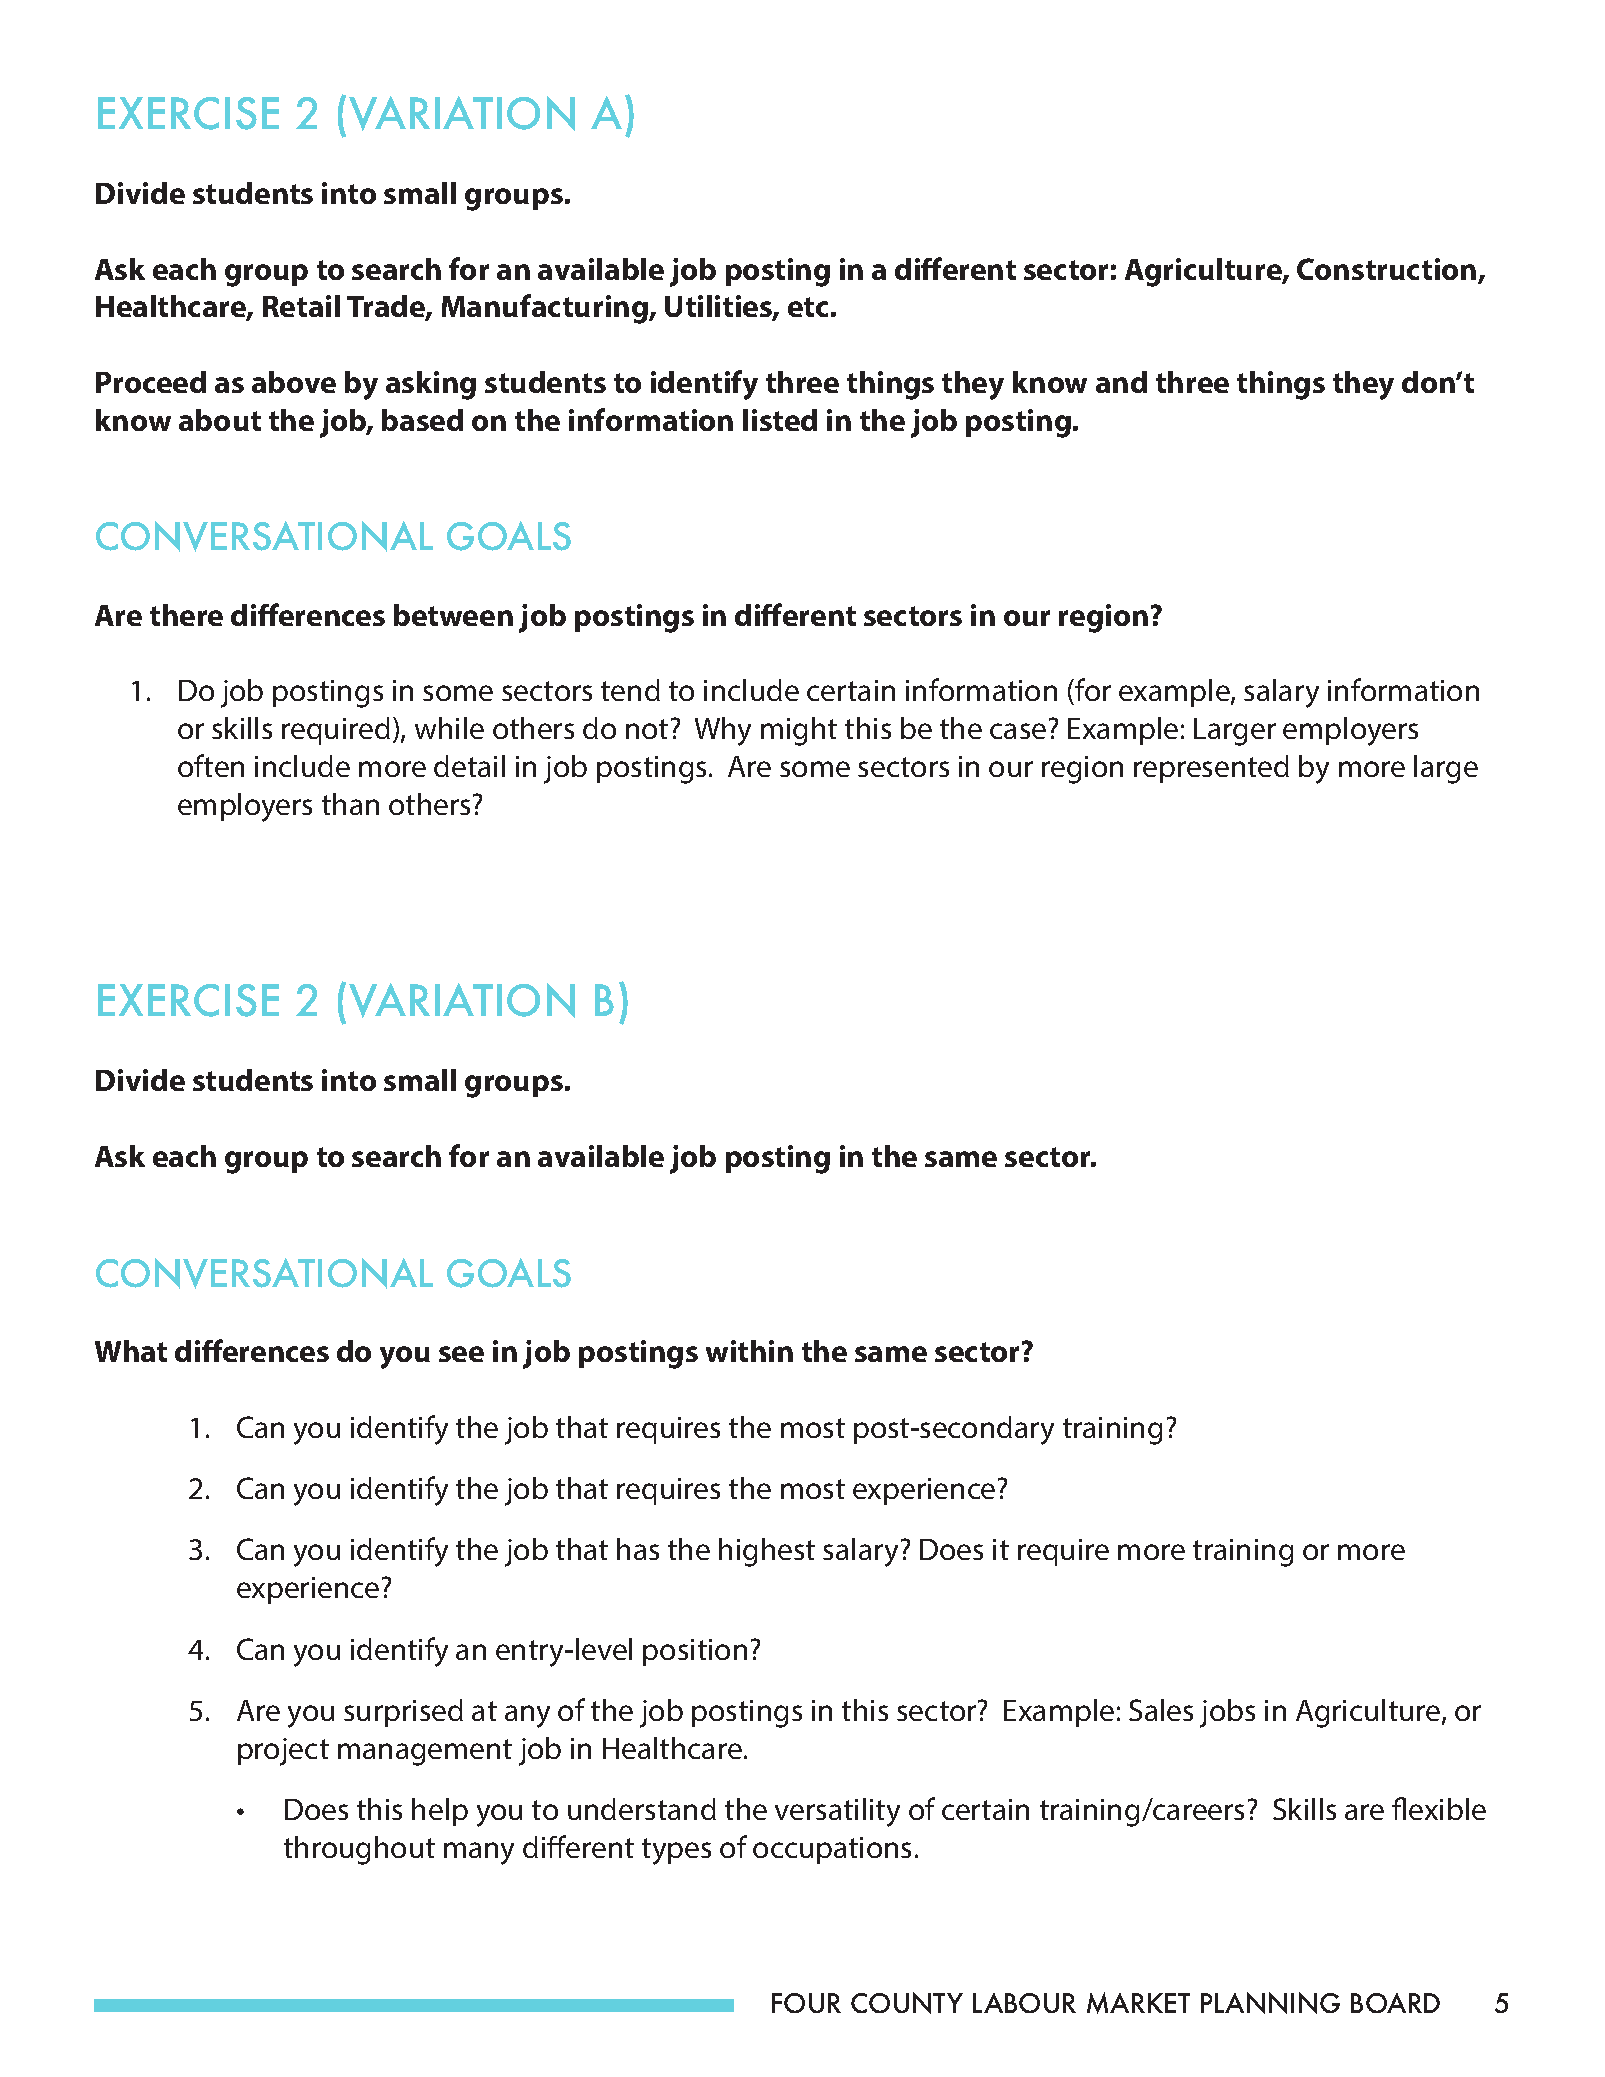 The image size is (1605, 2077). What do you see at coordinates (806, 2003) in the screenshot?
I see `FOUR` at bounding box center [806, 2003].
